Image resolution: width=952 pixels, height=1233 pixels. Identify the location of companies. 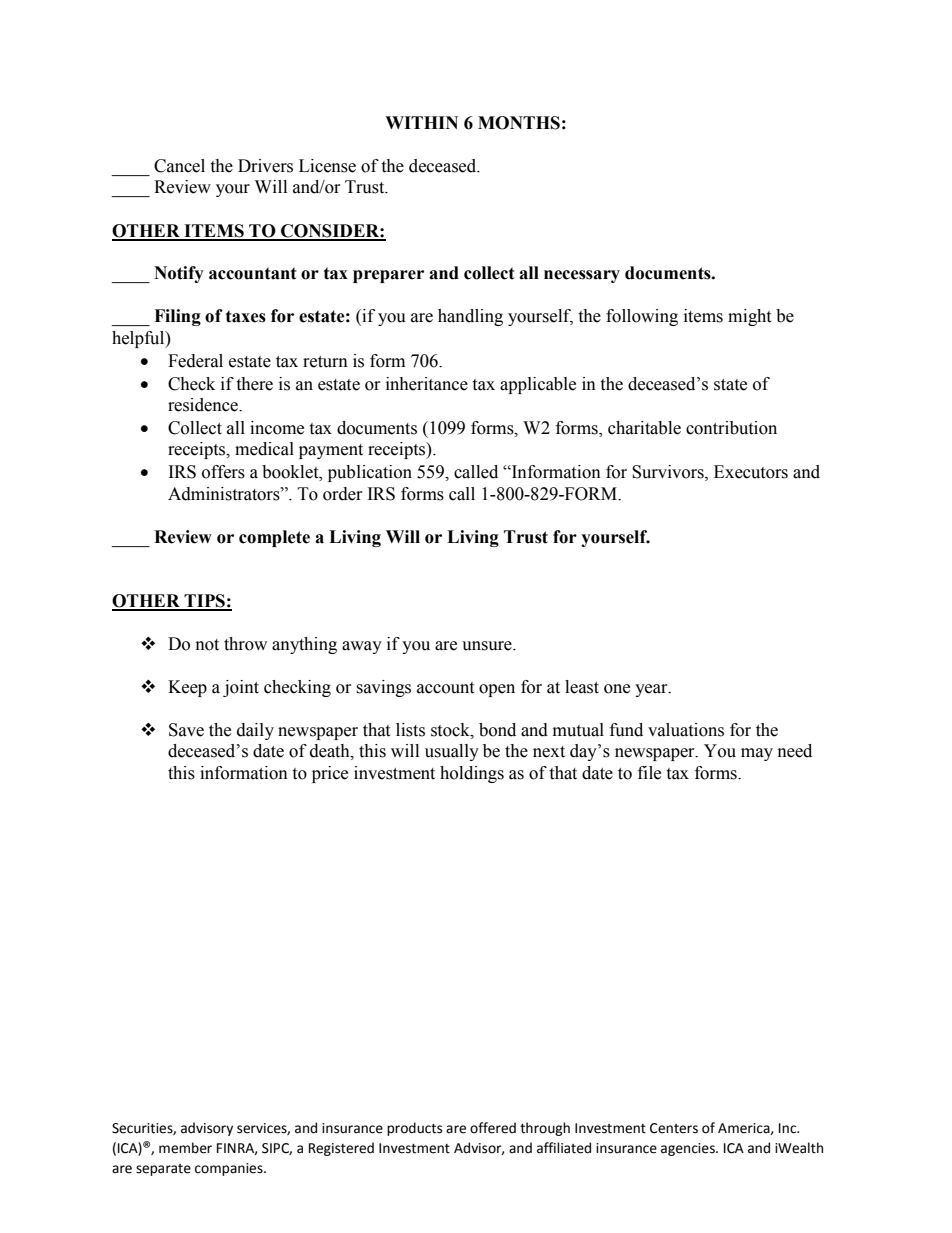
(230, 1169).
